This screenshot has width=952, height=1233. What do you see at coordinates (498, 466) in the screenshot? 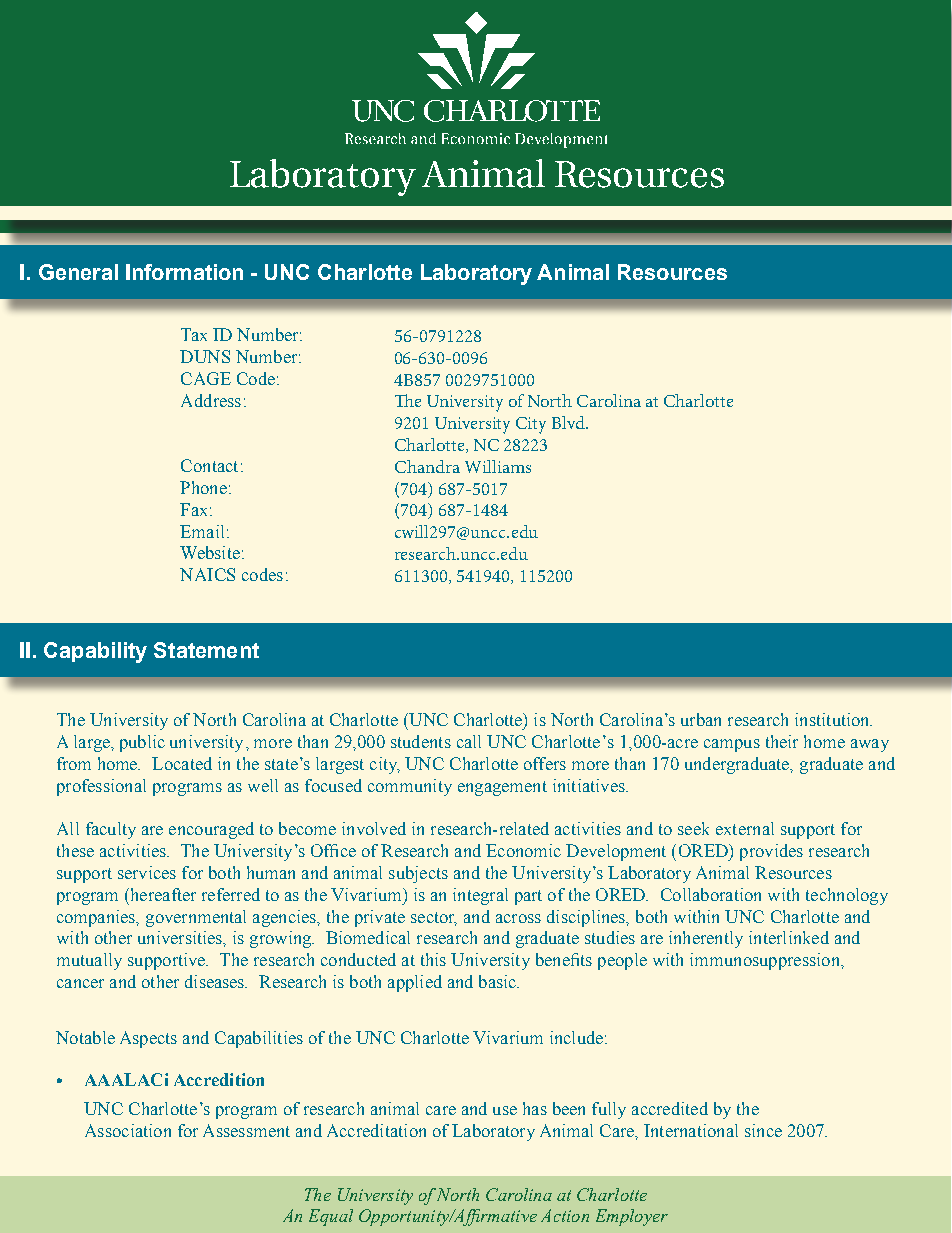
I see `Williams` at bounding box center [498, 466].
